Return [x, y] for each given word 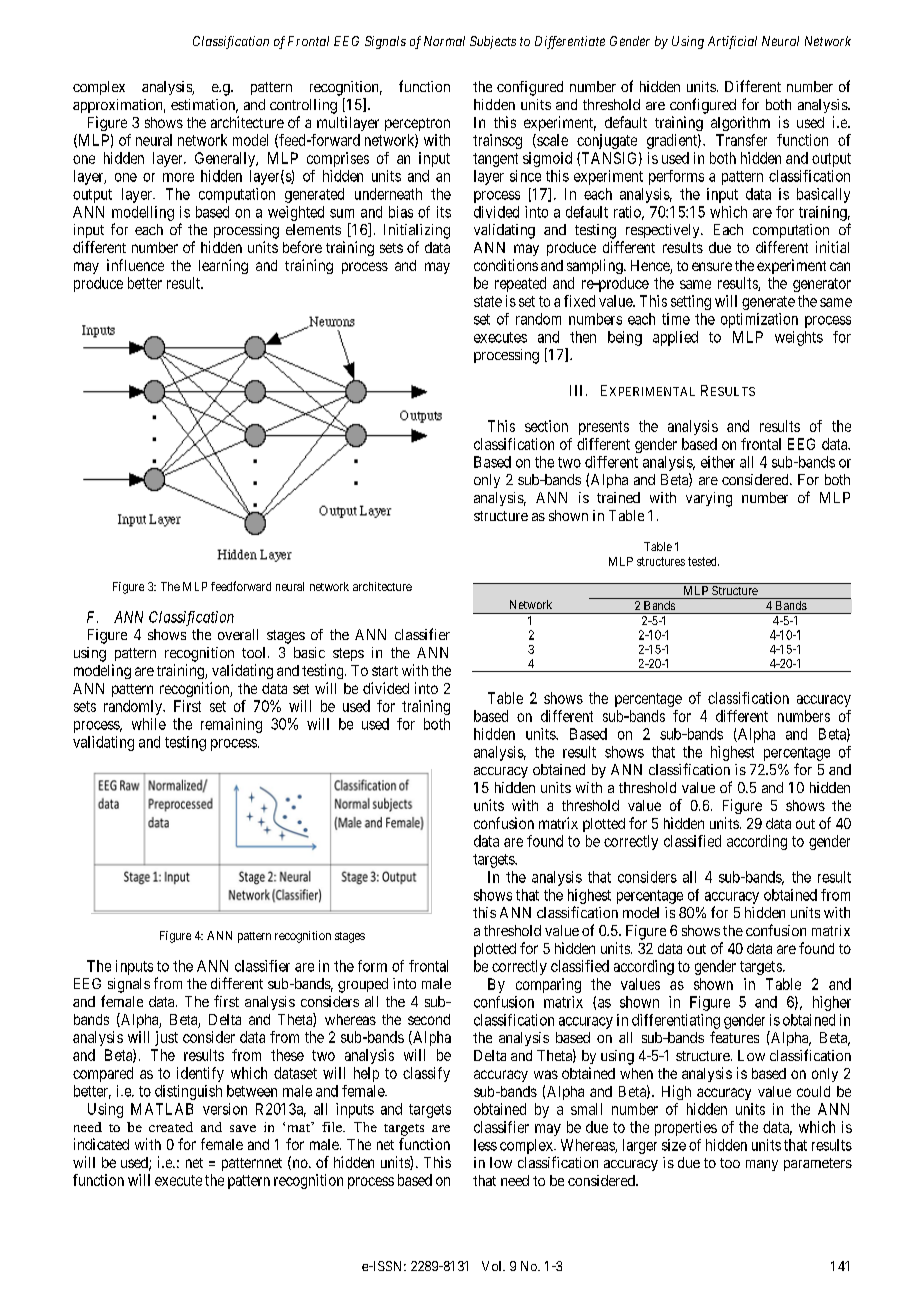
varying [709, 499]
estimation [204, 106]
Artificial [732, 42]
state [488, 301]
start [385, 671]
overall [238, 634]
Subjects [493, 42]
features [734, 1037]
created [171, 1127]
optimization [759, 320]
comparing [548, 985]
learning [223, 266]
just [166, 1038]
